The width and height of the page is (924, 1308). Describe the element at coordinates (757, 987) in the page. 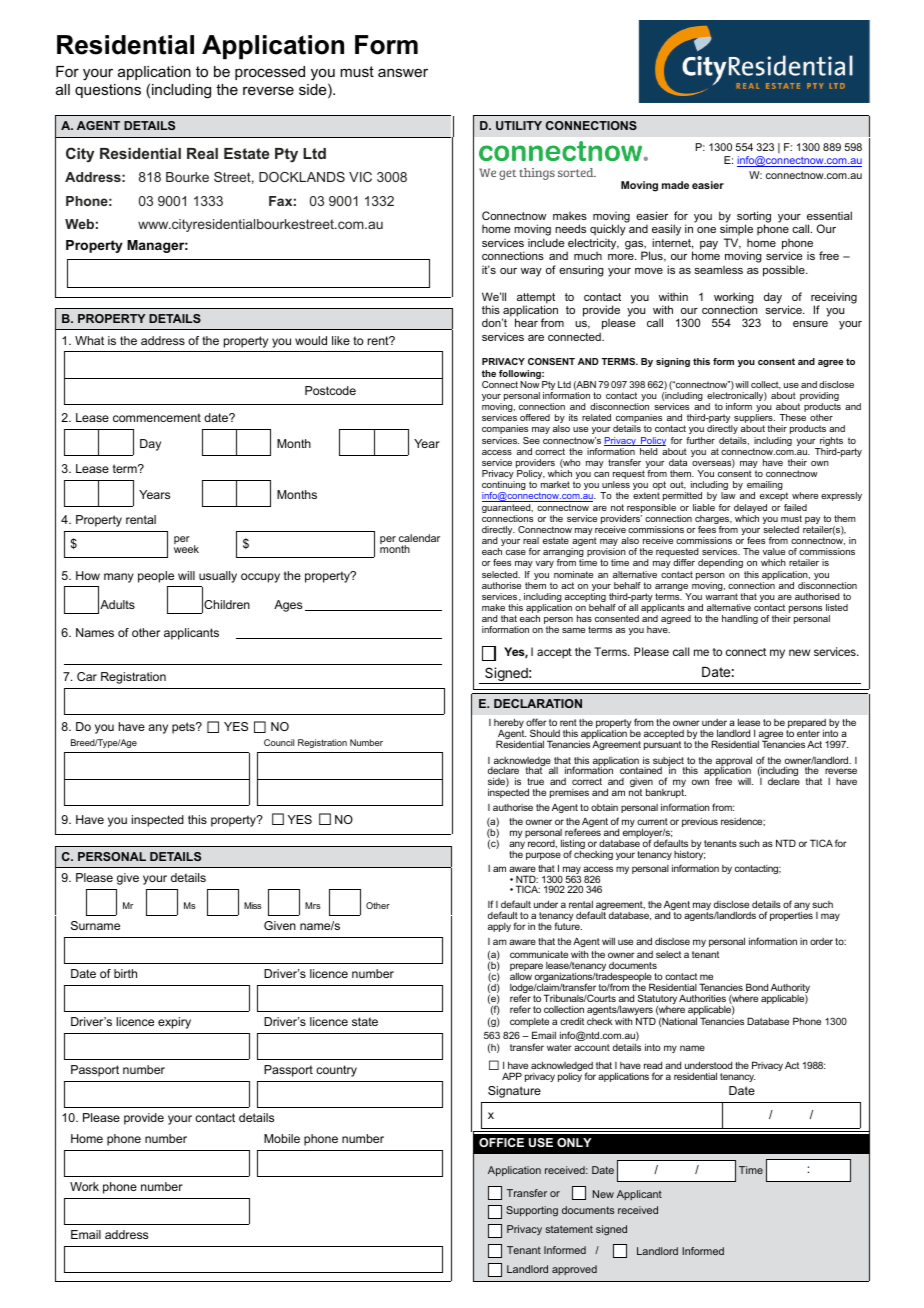

I see `Bond` at that location.
